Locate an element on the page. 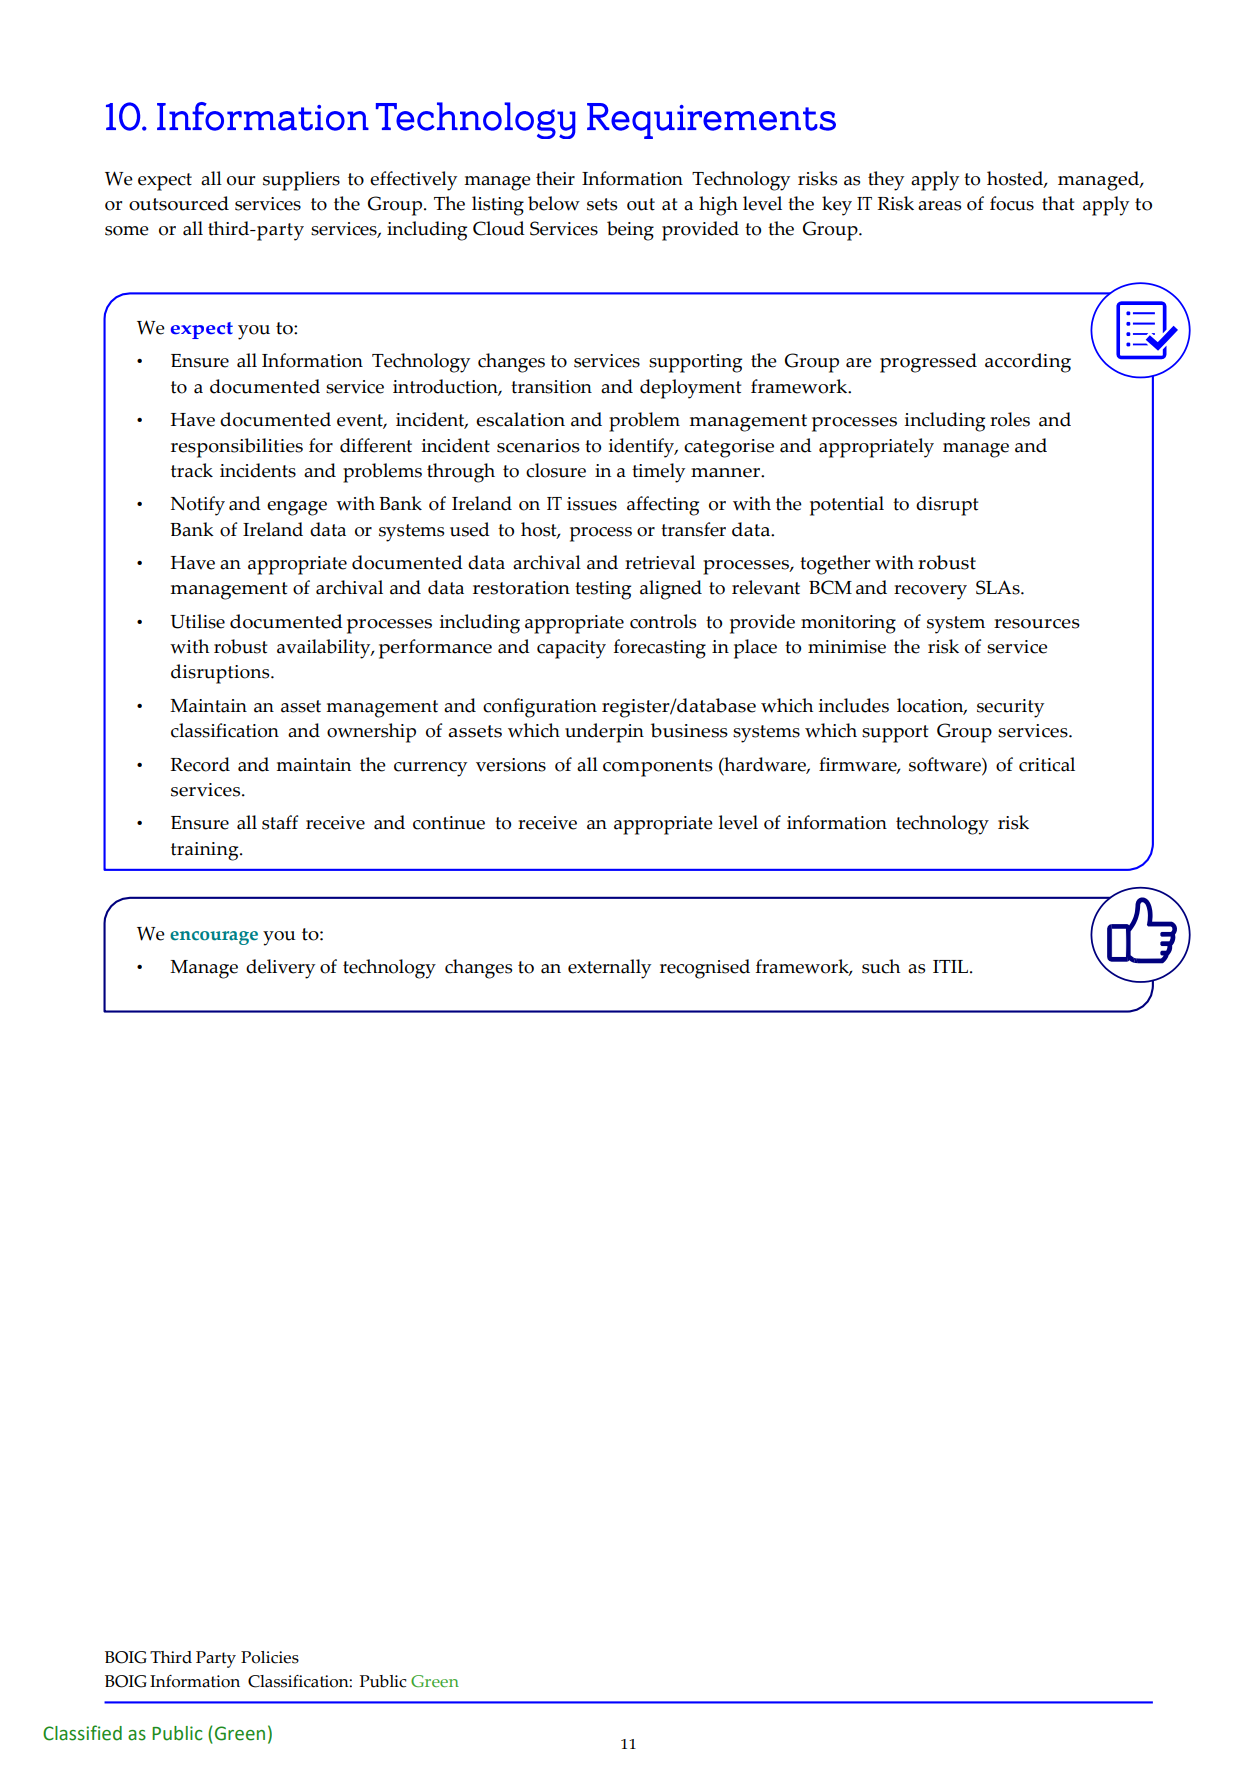 Image resolution: width=1259 pixels, height=1778 pixels. such is located at coordinates (881, 966).
